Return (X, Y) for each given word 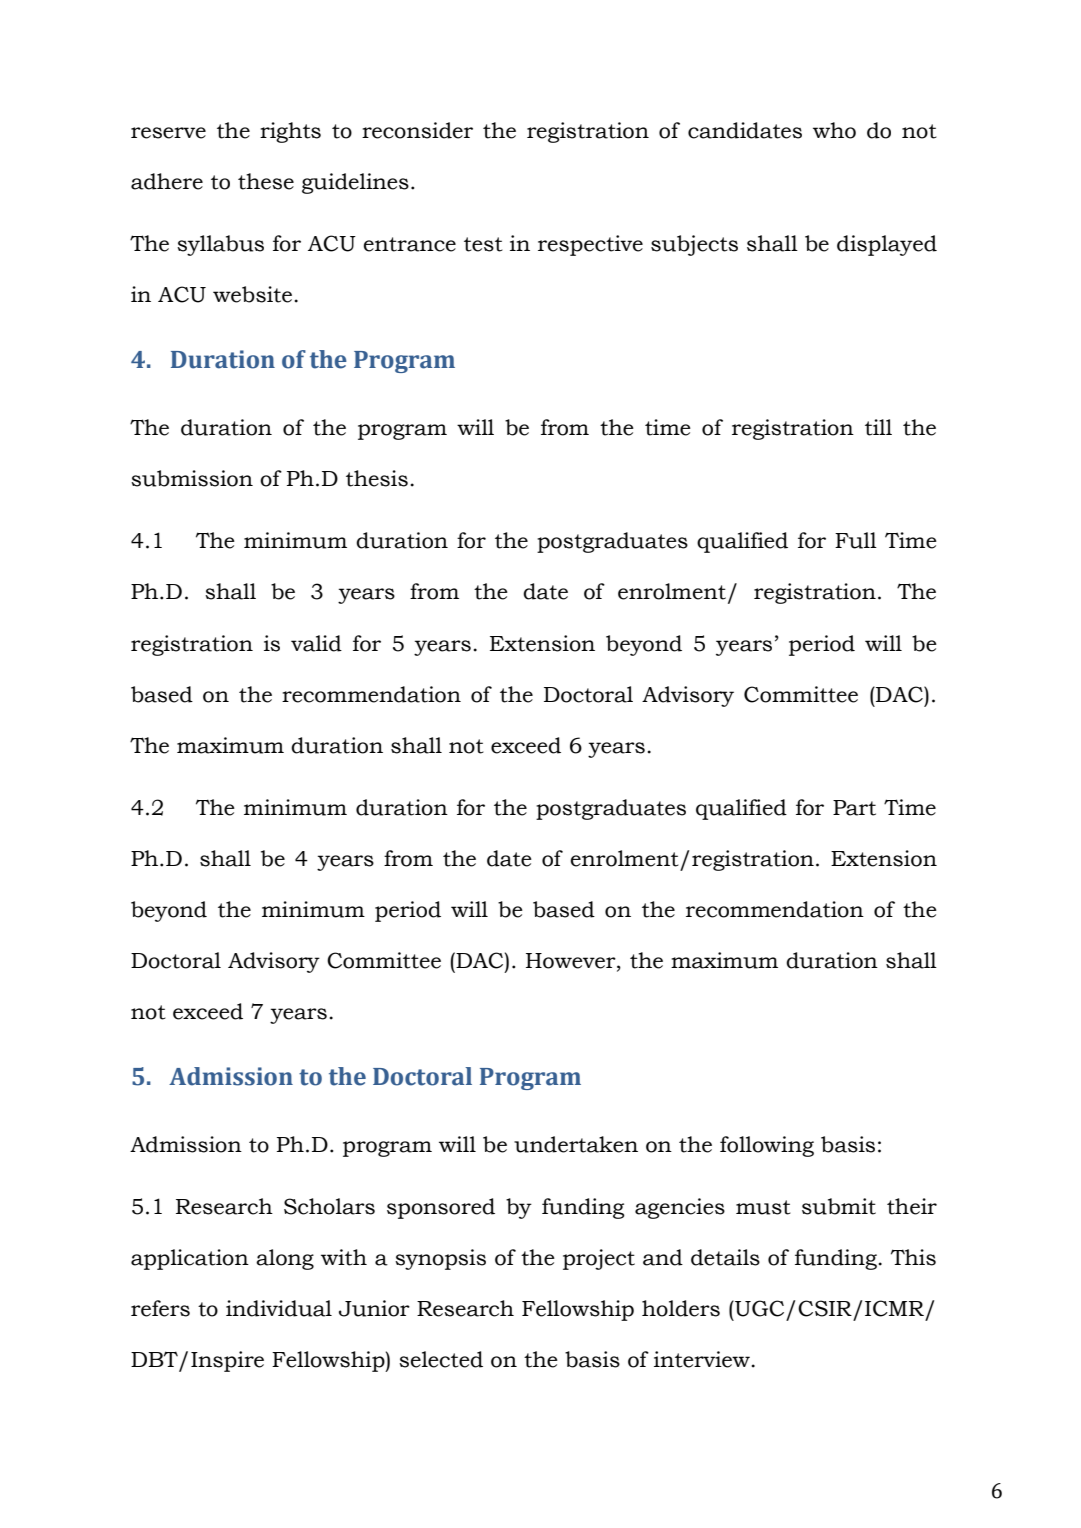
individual (279, 1308)
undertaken (576, 1144)
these (266, 181)
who (834, 130)
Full (856, 540)
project (599, 1259)
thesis (377, 478)
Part (854, 808)
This (913, 1257)
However (572, 962)
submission (192, 478)
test (483, 244)
